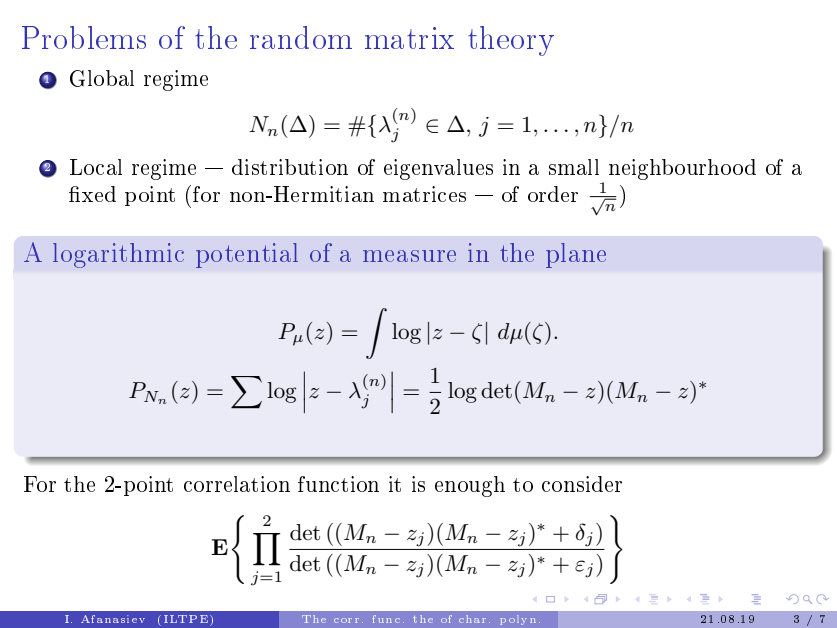 The width and height of the image is (837, 628). Describe the element at coordinates (472, 619) in the image. I see `char` at that location.
